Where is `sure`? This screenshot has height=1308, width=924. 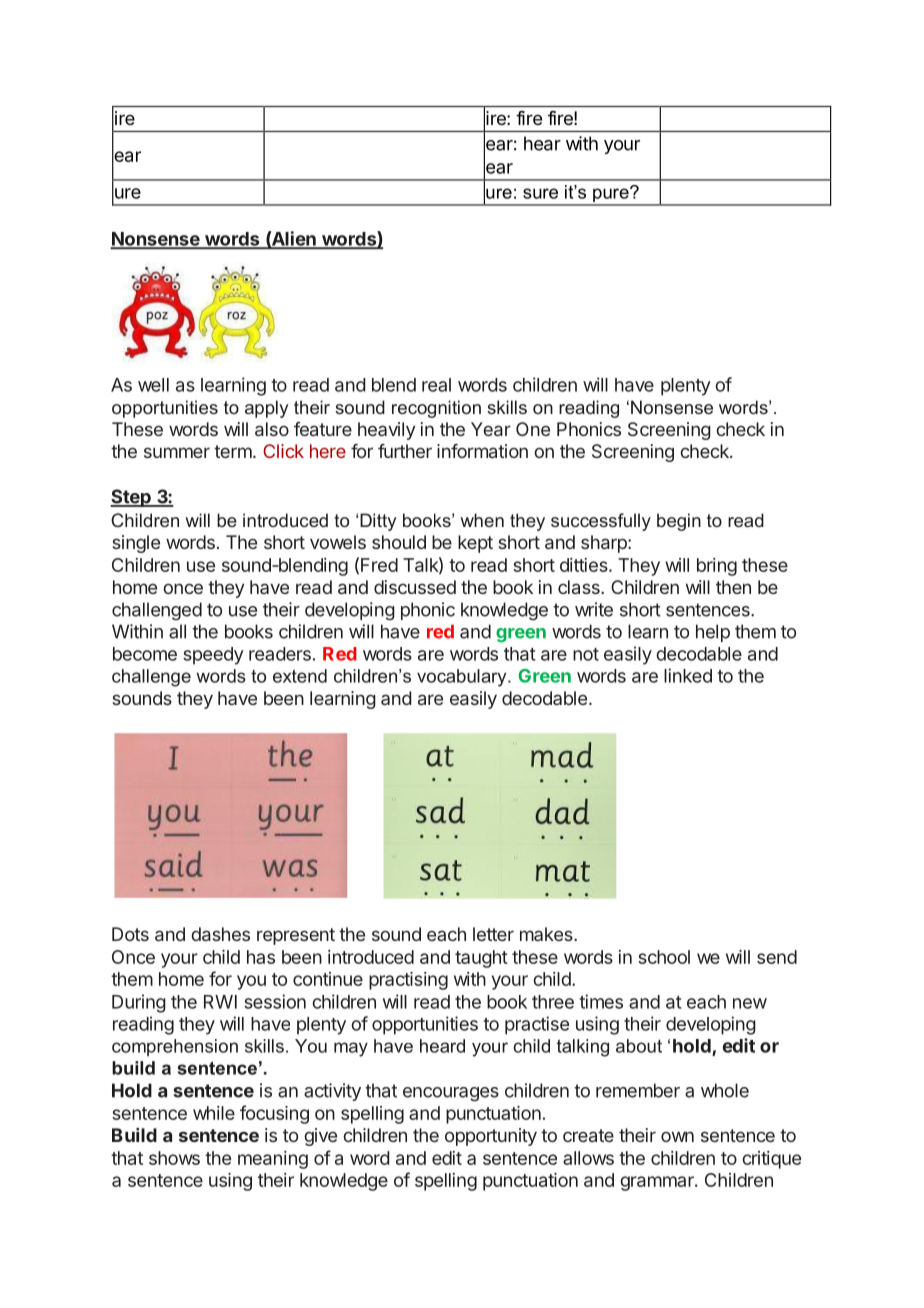
sure is located at coordinates (540, 193).
